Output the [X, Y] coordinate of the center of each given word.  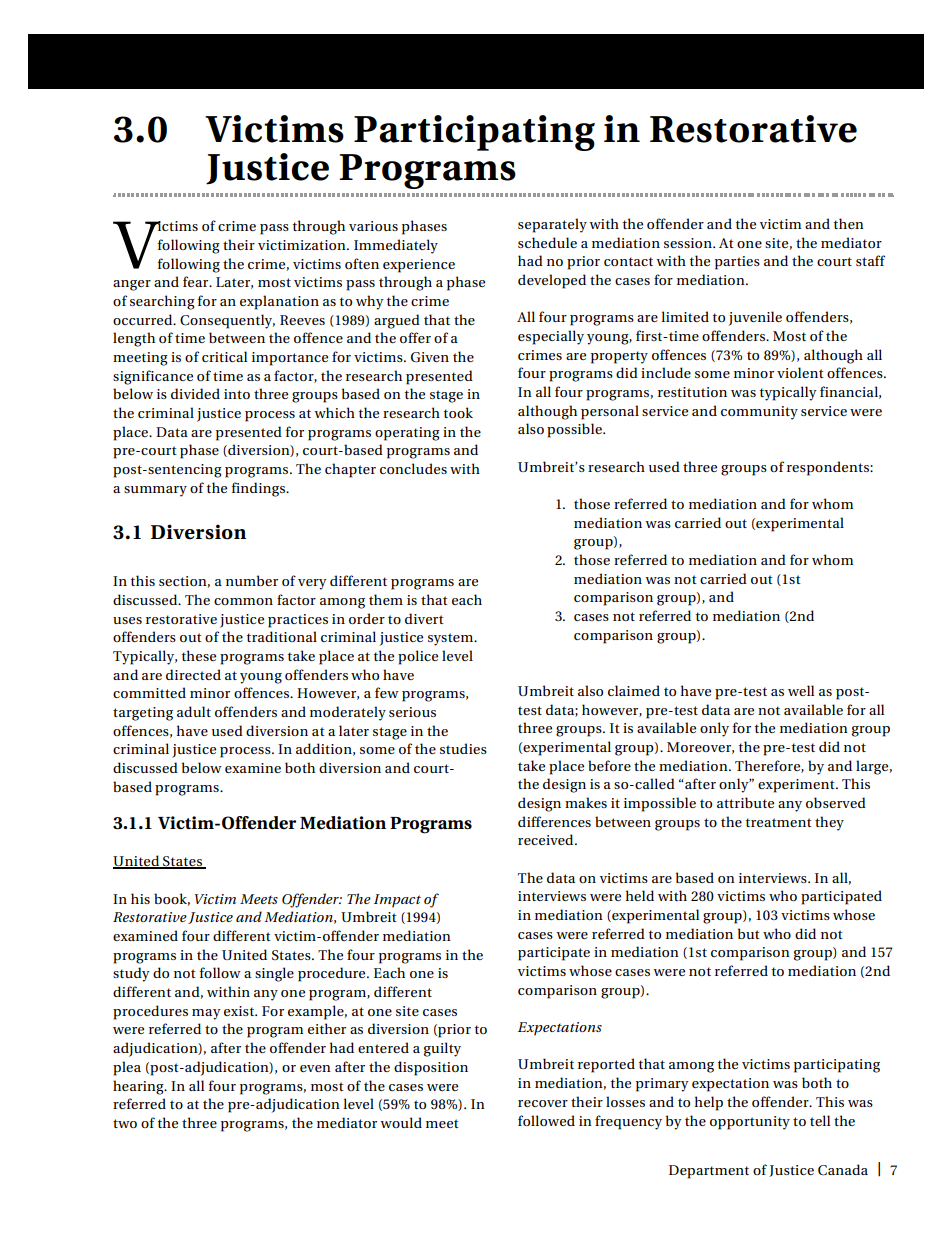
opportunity [750, 1123]
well [801, 690]
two [125, 1123]
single [274, 974]
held [640, 895]
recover [543, 1103]
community [759, 413]
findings [260, 489]
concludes [413, 468]
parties [737, 263]
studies [463, 748]
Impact [397, 901]
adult [194, 711]
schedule [547, 242]
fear [197, 281]
